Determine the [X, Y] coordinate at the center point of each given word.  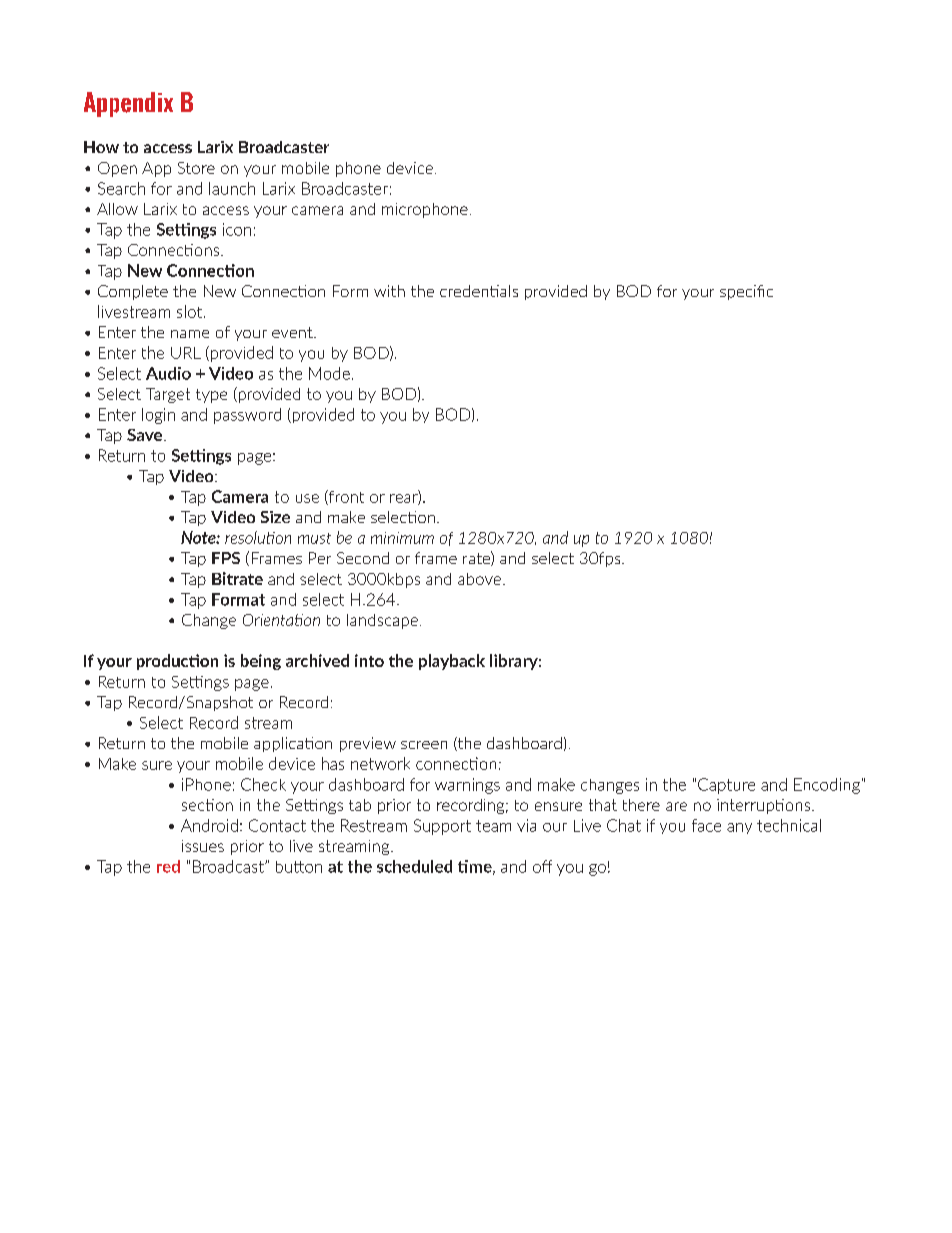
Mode [329, 373]
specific [746, 292]
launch [232, 188]
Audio [168, 373]
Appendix [128, 104]
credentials [479, 291]
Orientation [281, 620]
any [739, 828]
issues [203, 846]
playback [452, 662]
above [479, 579]
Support [442, 827]
